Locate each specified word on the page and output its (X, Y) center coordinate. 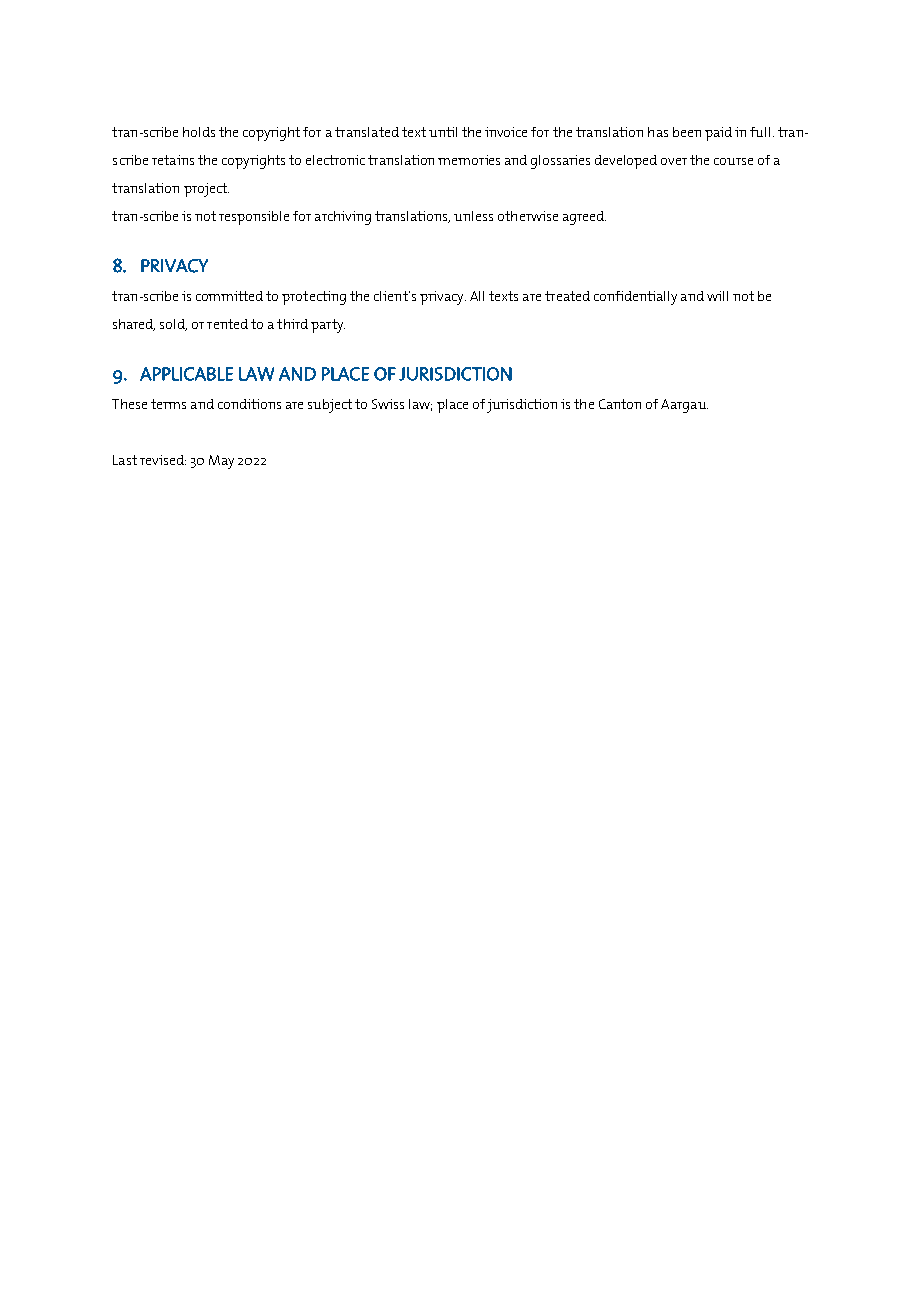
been (687, 132)
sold (173, 325)
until (443, 132)
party (328, 326)
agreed (584, 218)
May (221, 462)
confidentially (635, 298)
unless (473, 216)
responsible (254, 218)
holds (199, 132)
